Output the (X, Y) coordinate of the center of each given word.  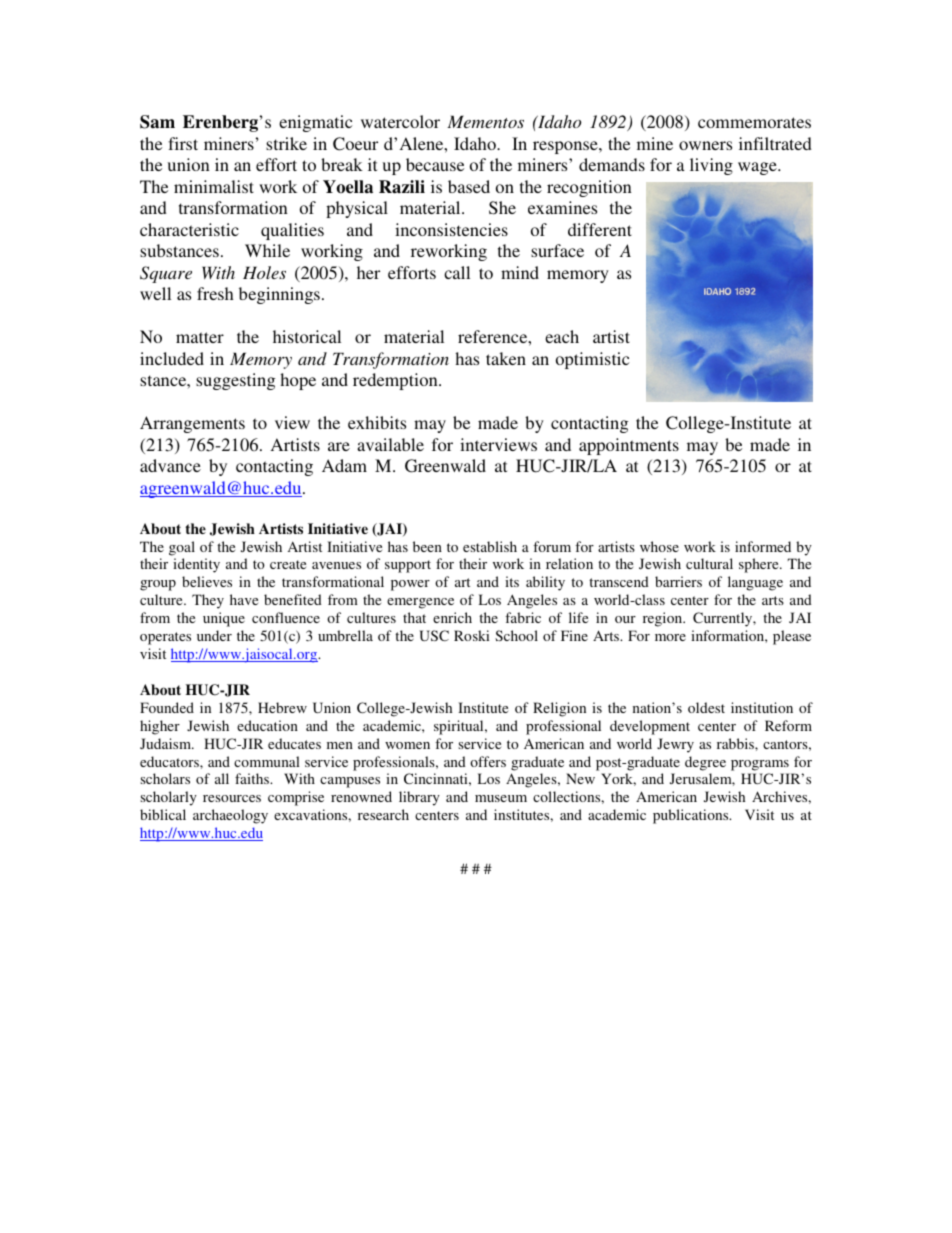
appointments (629, 446)
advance (170, 465)
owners (705, 145)
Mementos (485, 121)
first (183, 143)
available (390, 444)
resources (232, 798)
